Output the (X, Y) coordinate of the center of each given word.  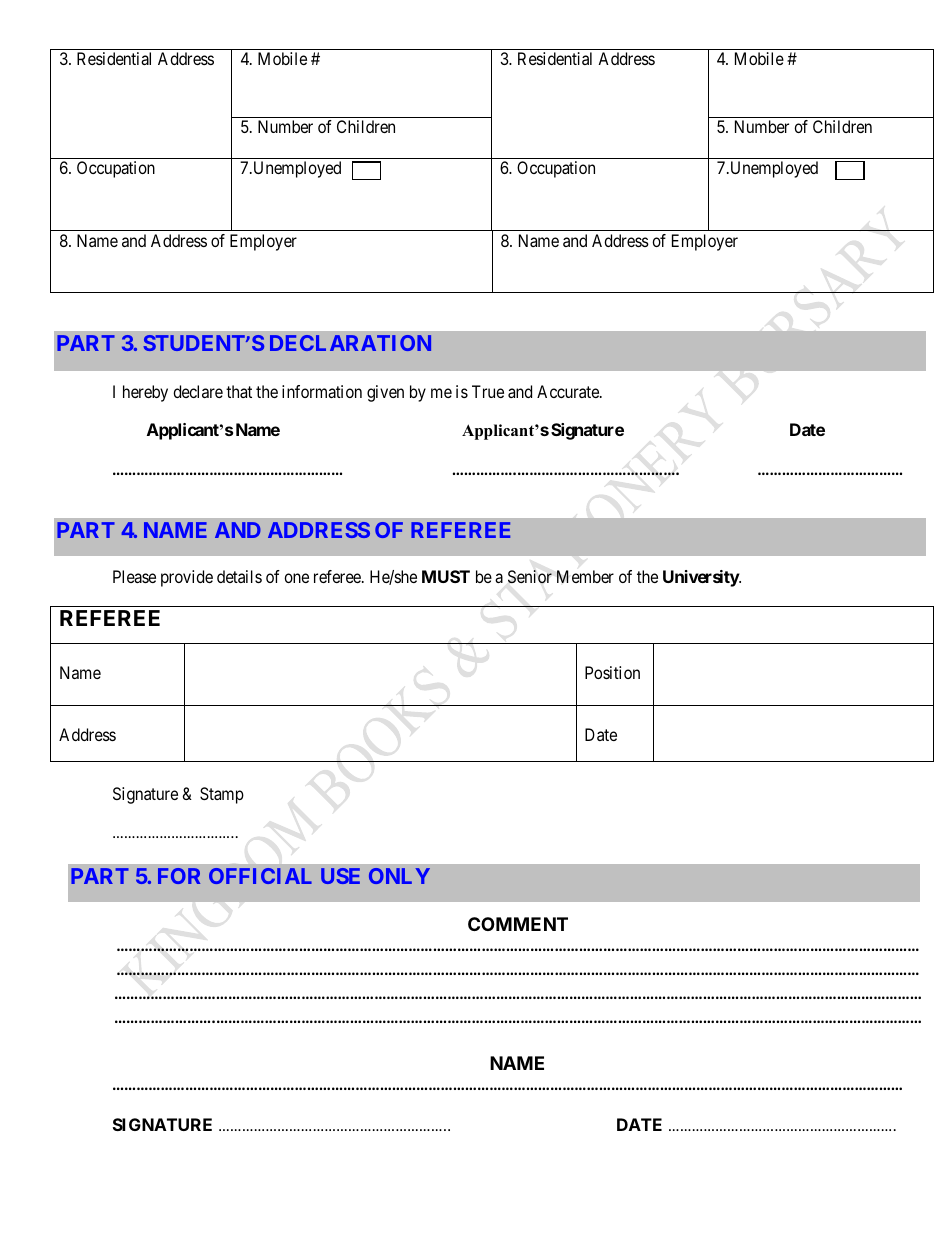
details (239, 576)
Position (612, 672)
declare (198, 391)
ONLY (399, 876)
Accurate (569, 391)
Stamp (222, 795)
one (296, 578)
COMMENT (518, 924)
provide (187, 578)
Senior (530, 577)
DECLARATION (350, 343)
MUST (446, 576)
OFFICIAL (260, 876)
